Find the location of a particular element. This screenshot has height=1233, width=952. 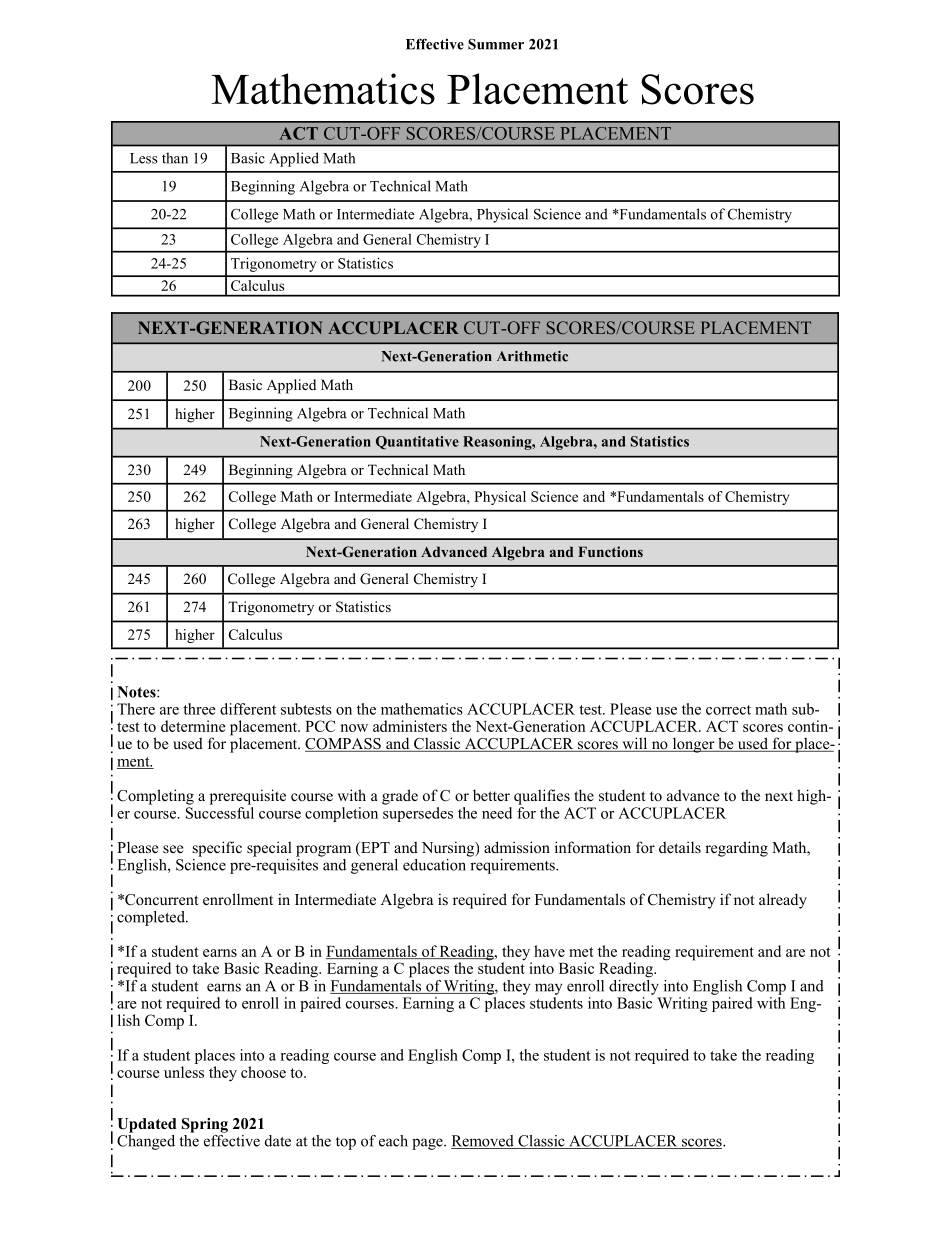

Arithmetic is located at coordinates (532, 356).
